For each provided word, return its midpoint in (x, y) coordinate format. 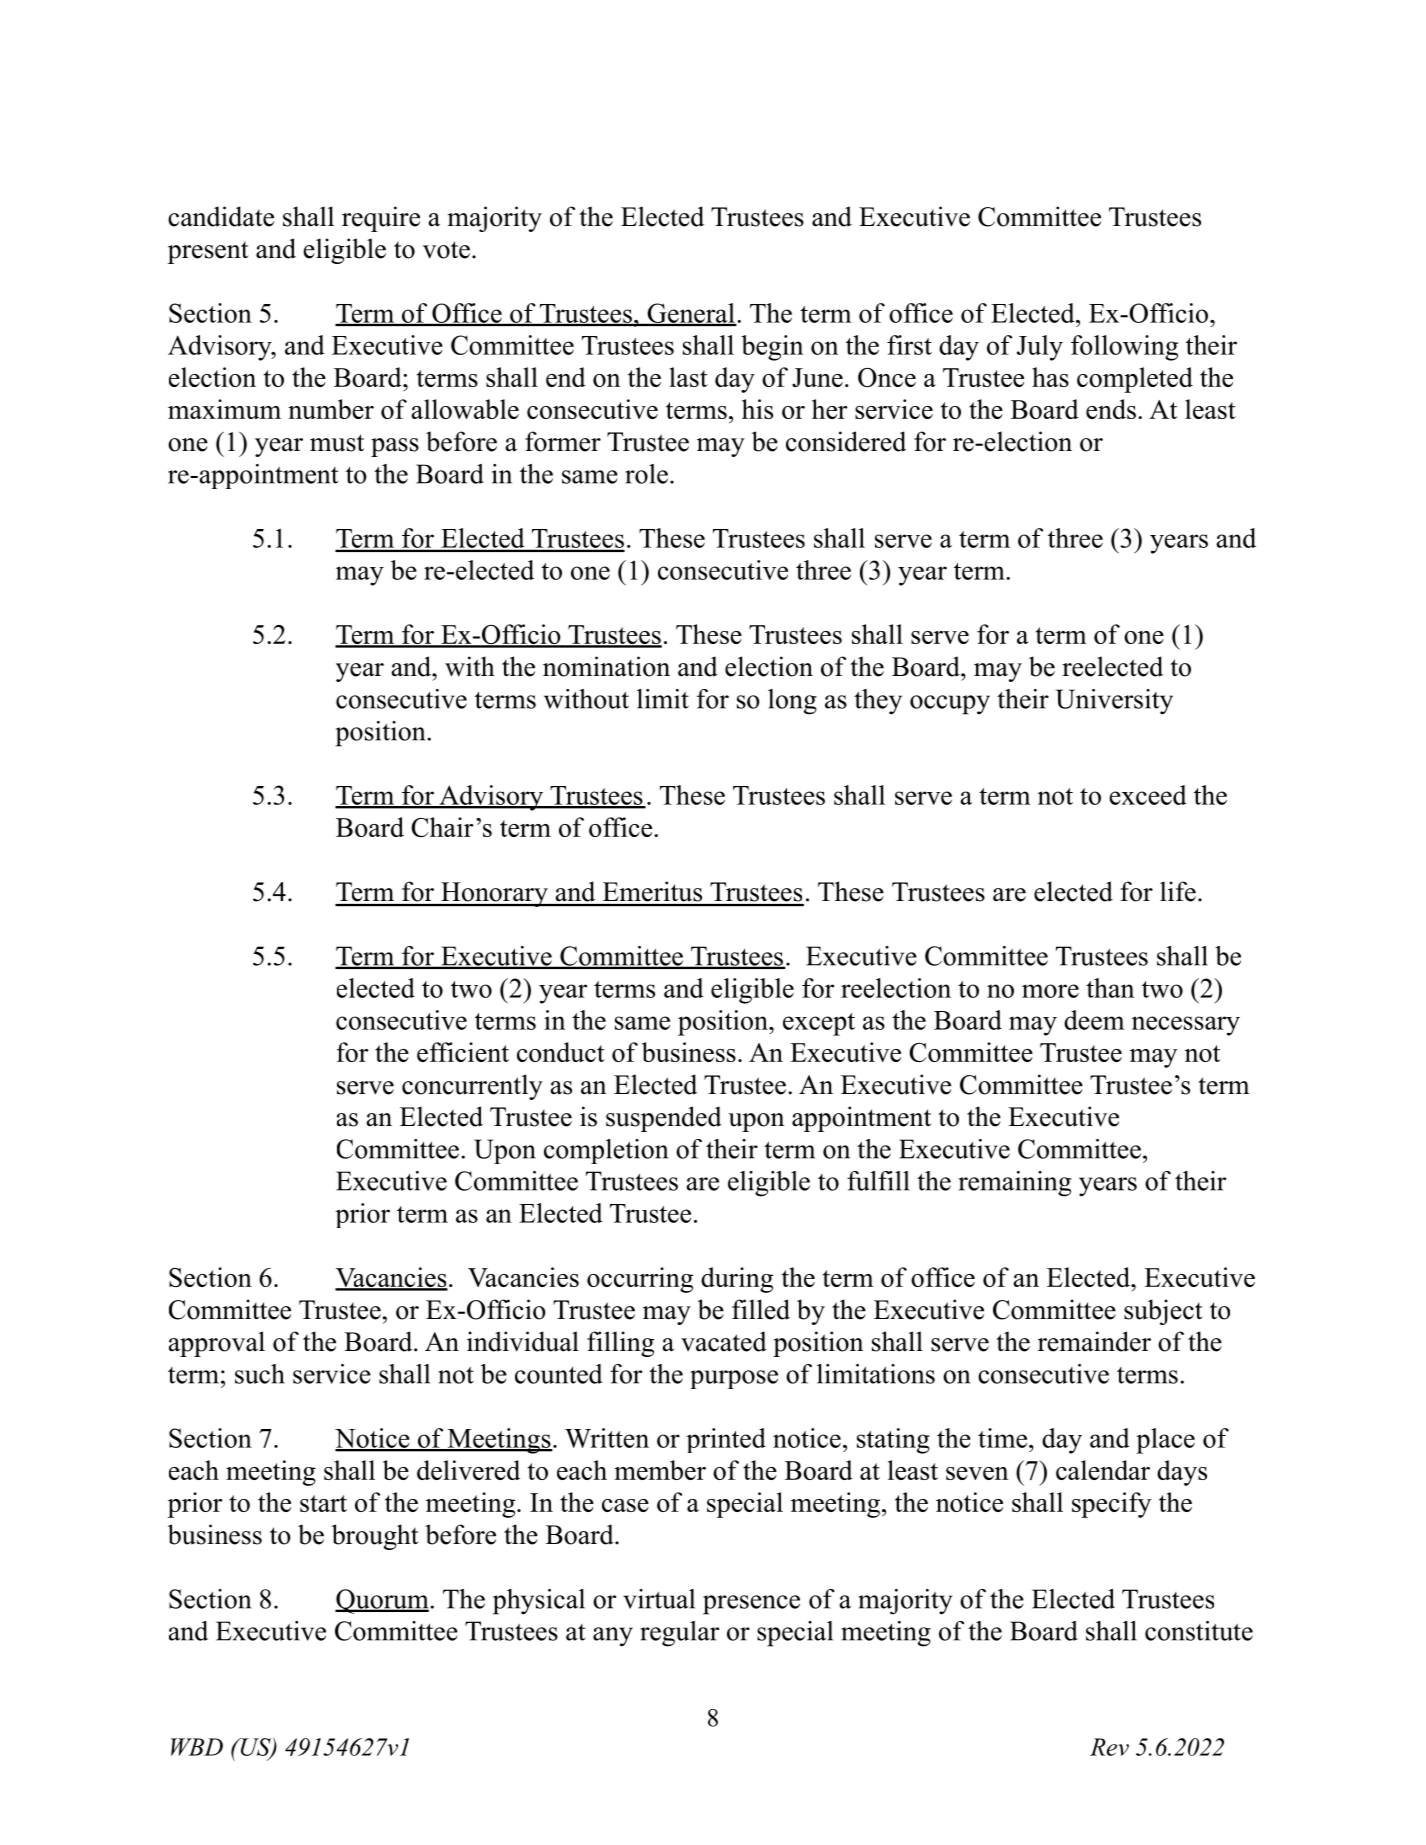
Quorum (382, 1601)
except (819, 1024)
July (1040, 348)
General (691, 314)
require (381, 219)
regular (679, 1634)
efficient (463, 1052)
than (1110, 988)
